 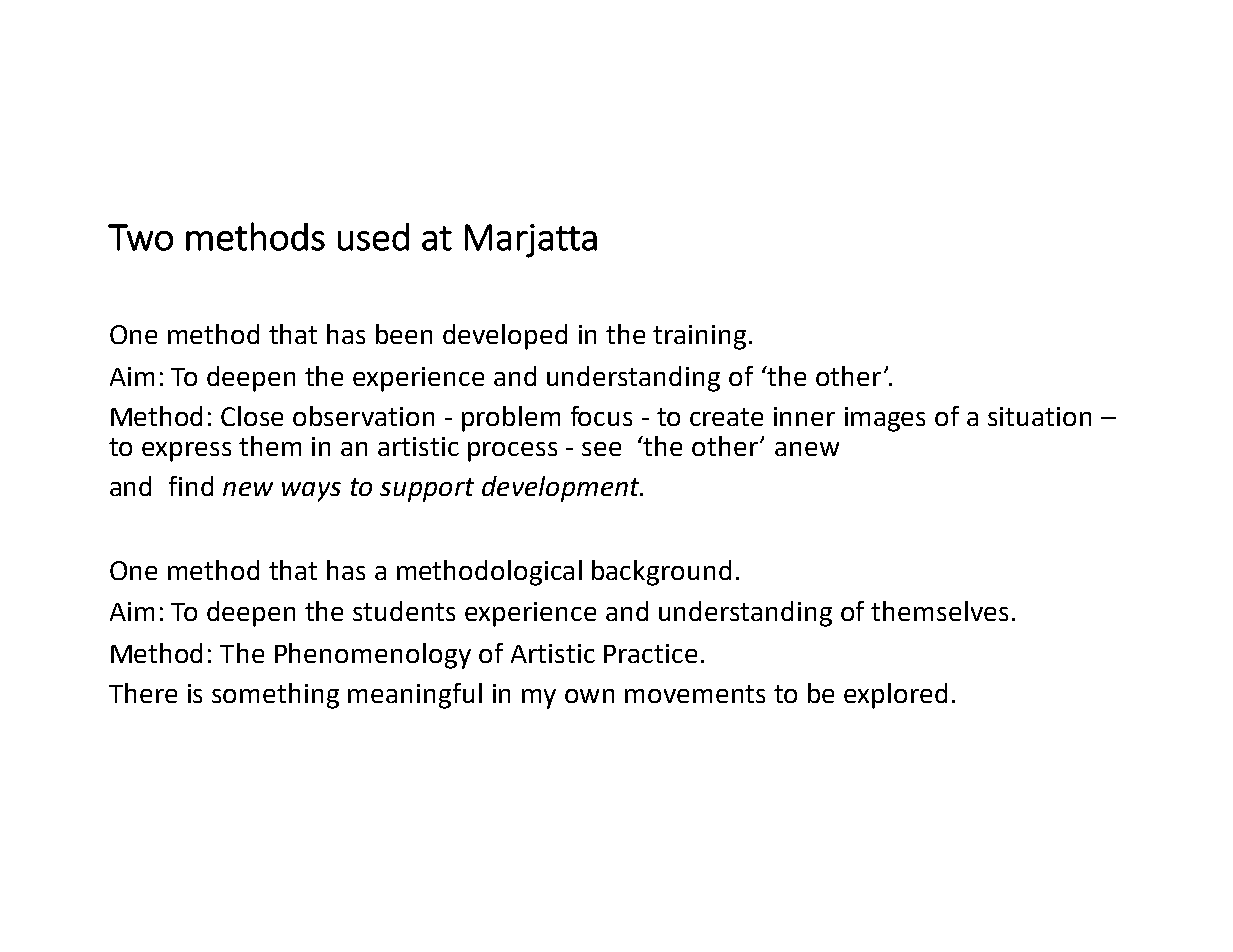 What do you see at coordinates (807, 449) in the page?
I see `anew` at bounding box center [807, 449].
